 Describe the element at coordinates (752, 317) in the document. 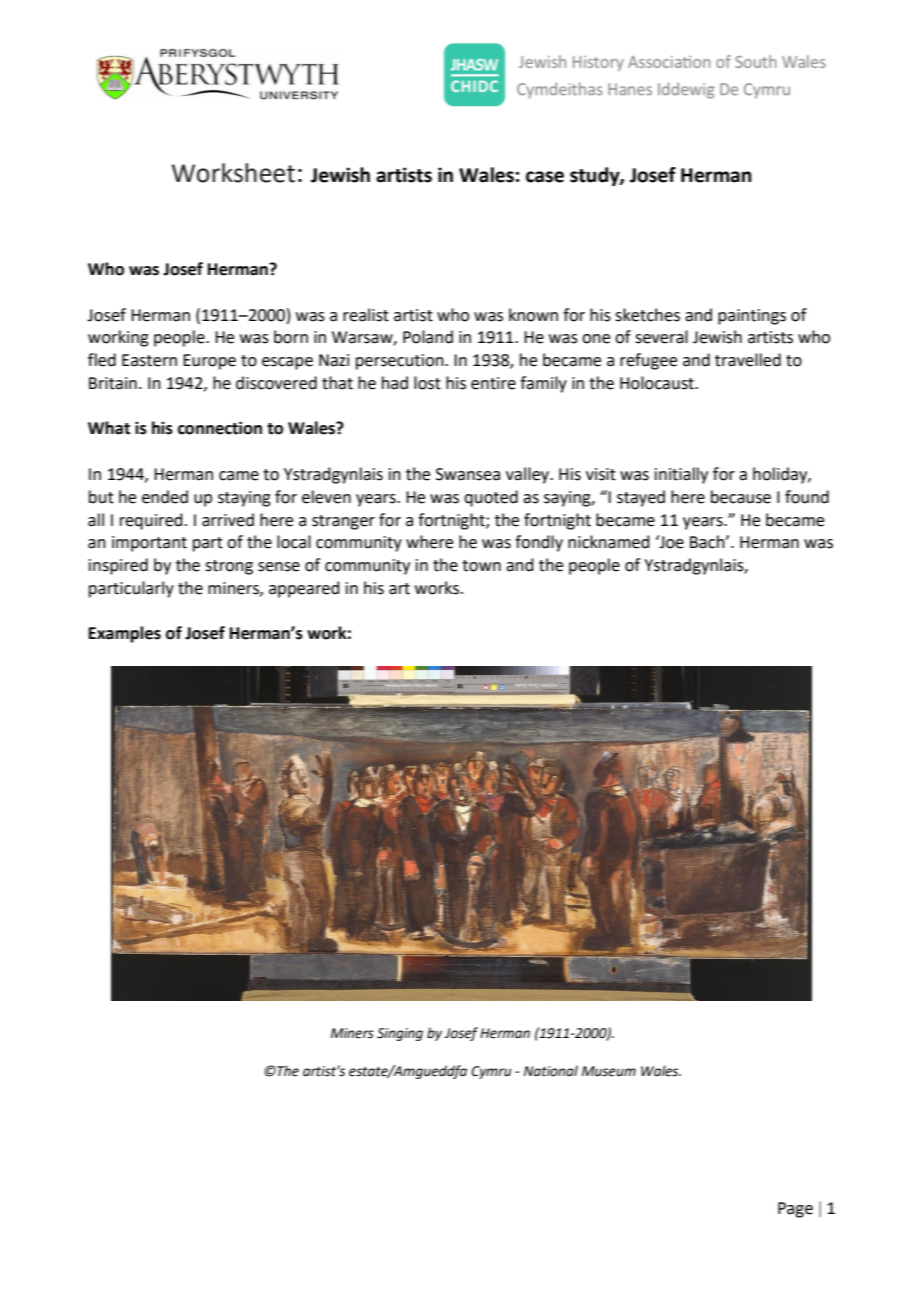

I see `paintings` at that location.
